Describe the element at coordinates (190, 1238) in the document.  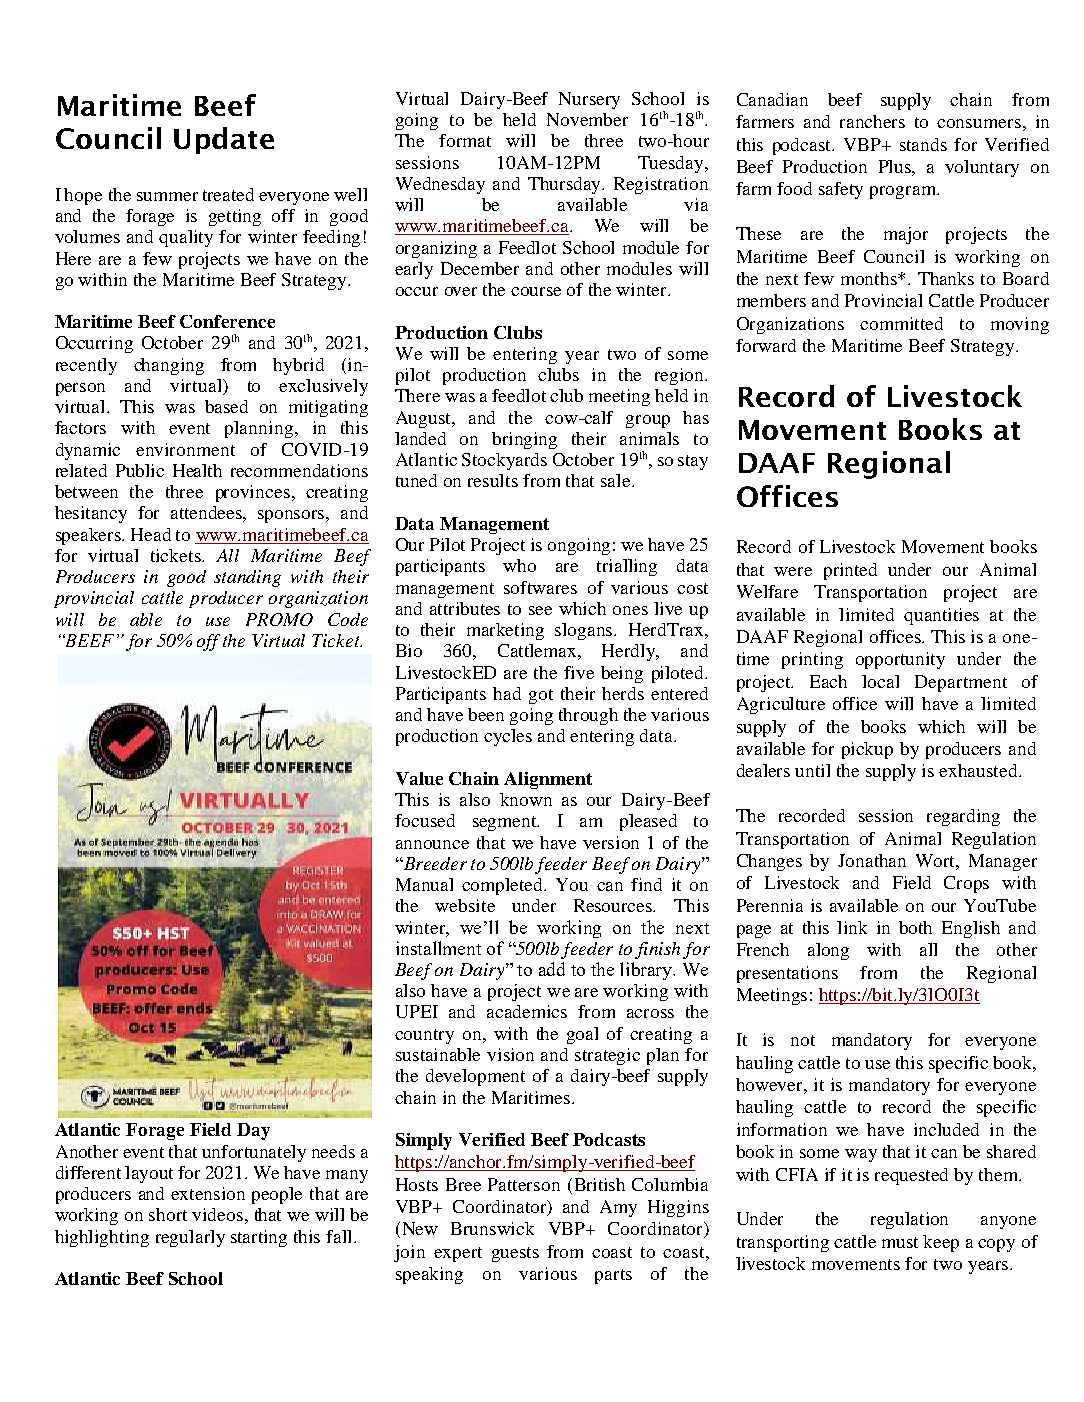
I see `regularly` at that location.
